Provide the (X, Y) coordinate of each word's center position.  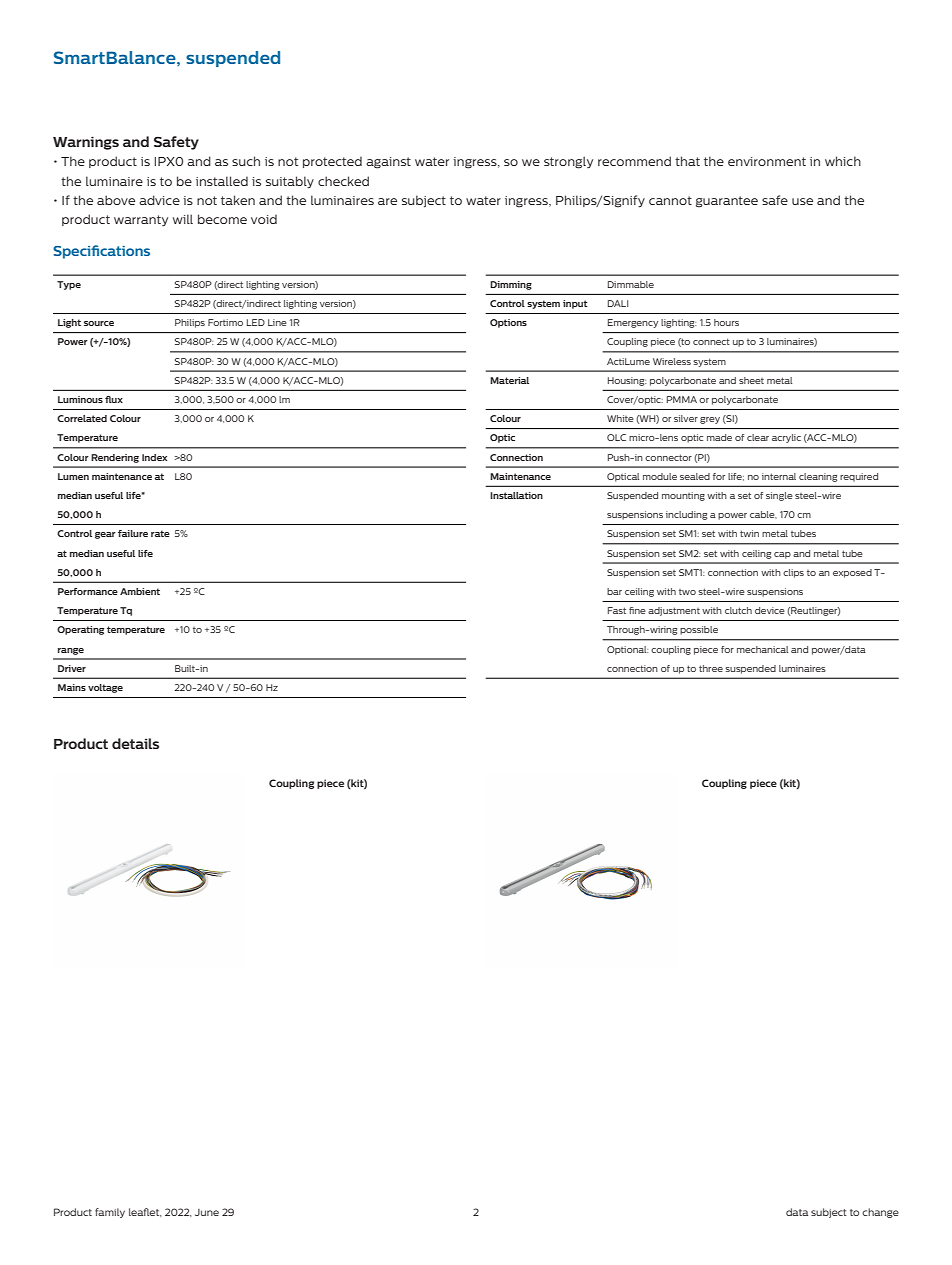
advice (159, 200)
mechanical (762, 649)
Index (154, 457)
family (110, 1213)
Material (509, 380)
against (388, 163)
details (135, 743)
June (207, 1212)
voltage (105, 688)
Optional (627, 650)
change (880, 1213)
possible (699, 630)
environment (767, 161)
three (711, 668)
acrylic (786, 438)
